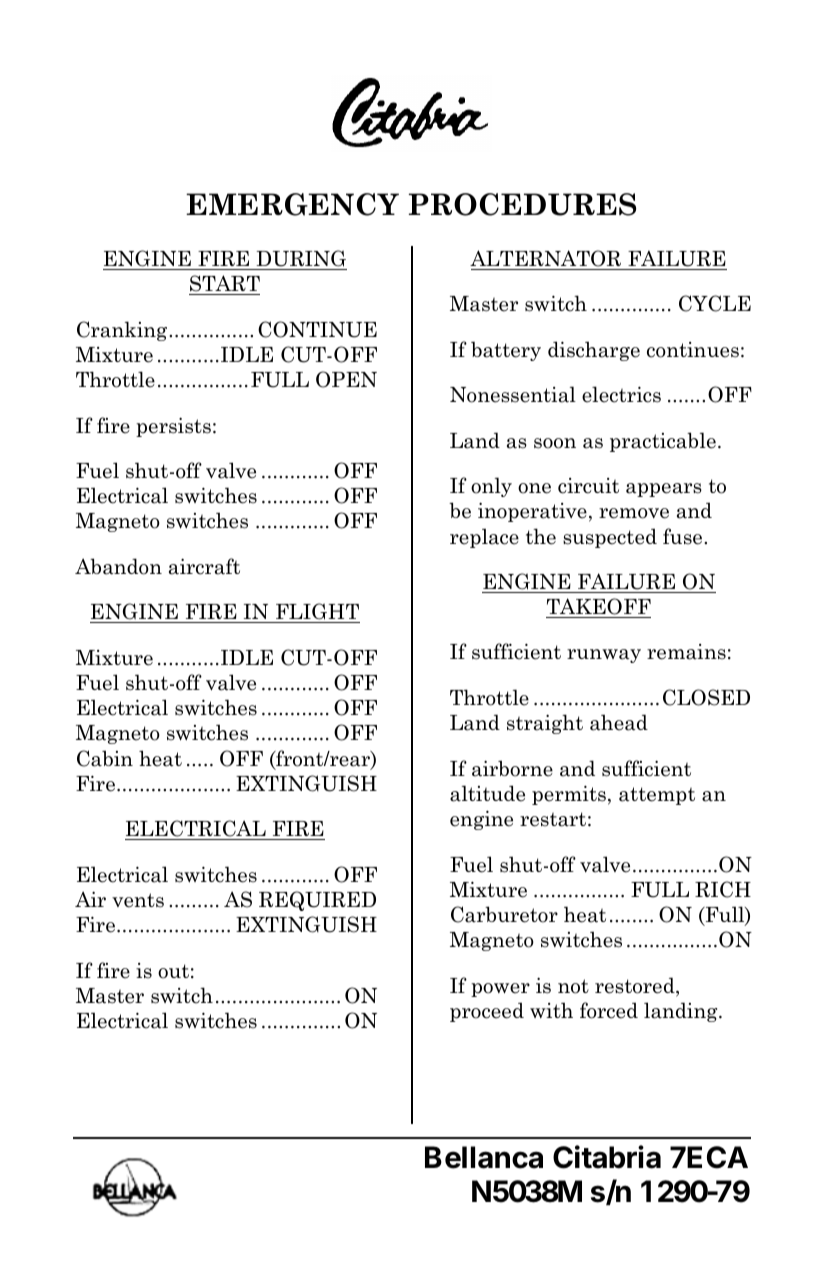 The height and width of the page is (1284, 831). What do you see at coordinates (599, 606) in the page?
I see `TAKEOFF` at bounding box center [599, 606].
